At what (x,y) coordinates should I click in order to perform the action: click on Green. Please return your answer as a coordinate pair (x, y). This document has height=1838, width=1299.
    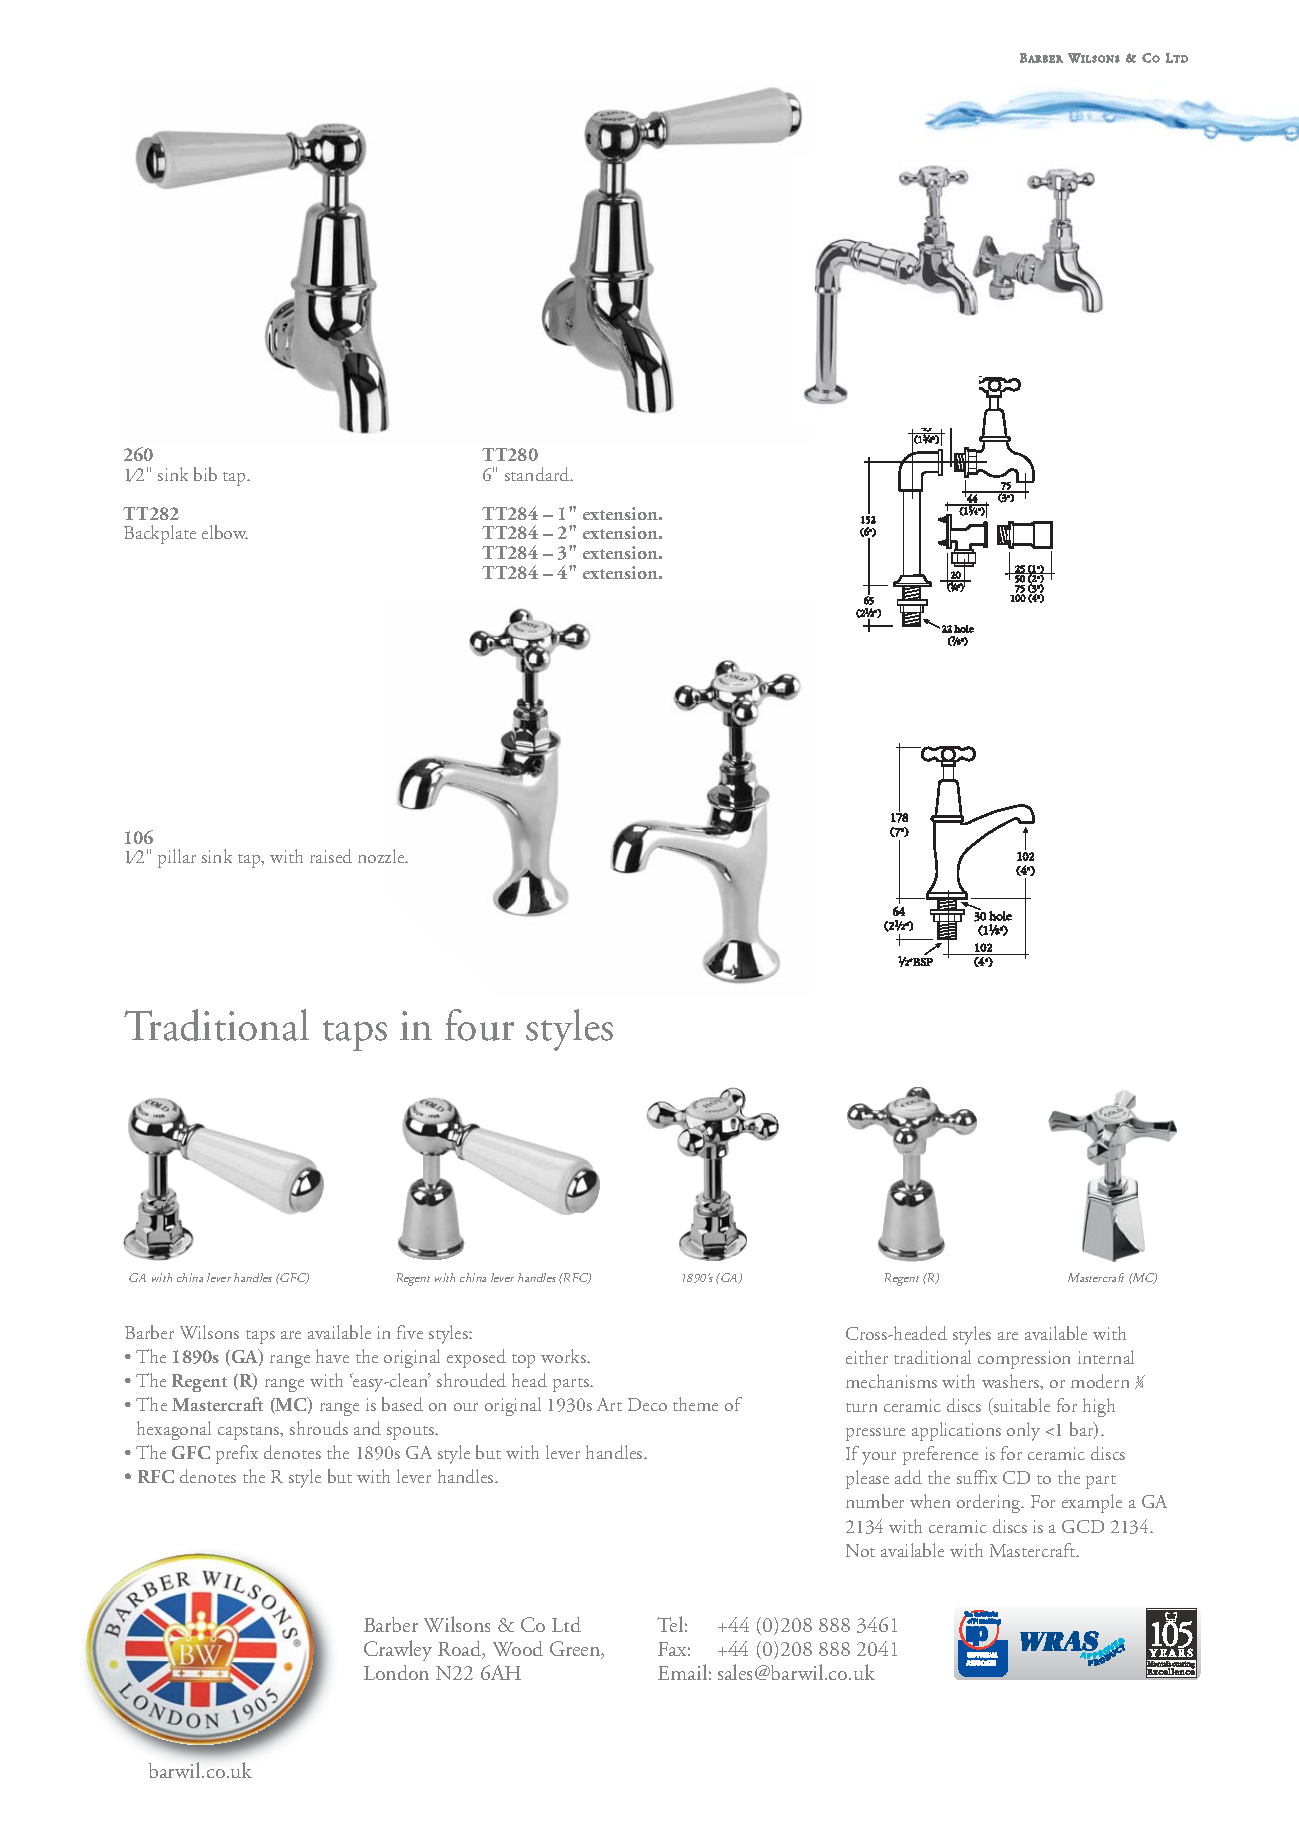
    Looking at the image, I should click on (576, 1650).
